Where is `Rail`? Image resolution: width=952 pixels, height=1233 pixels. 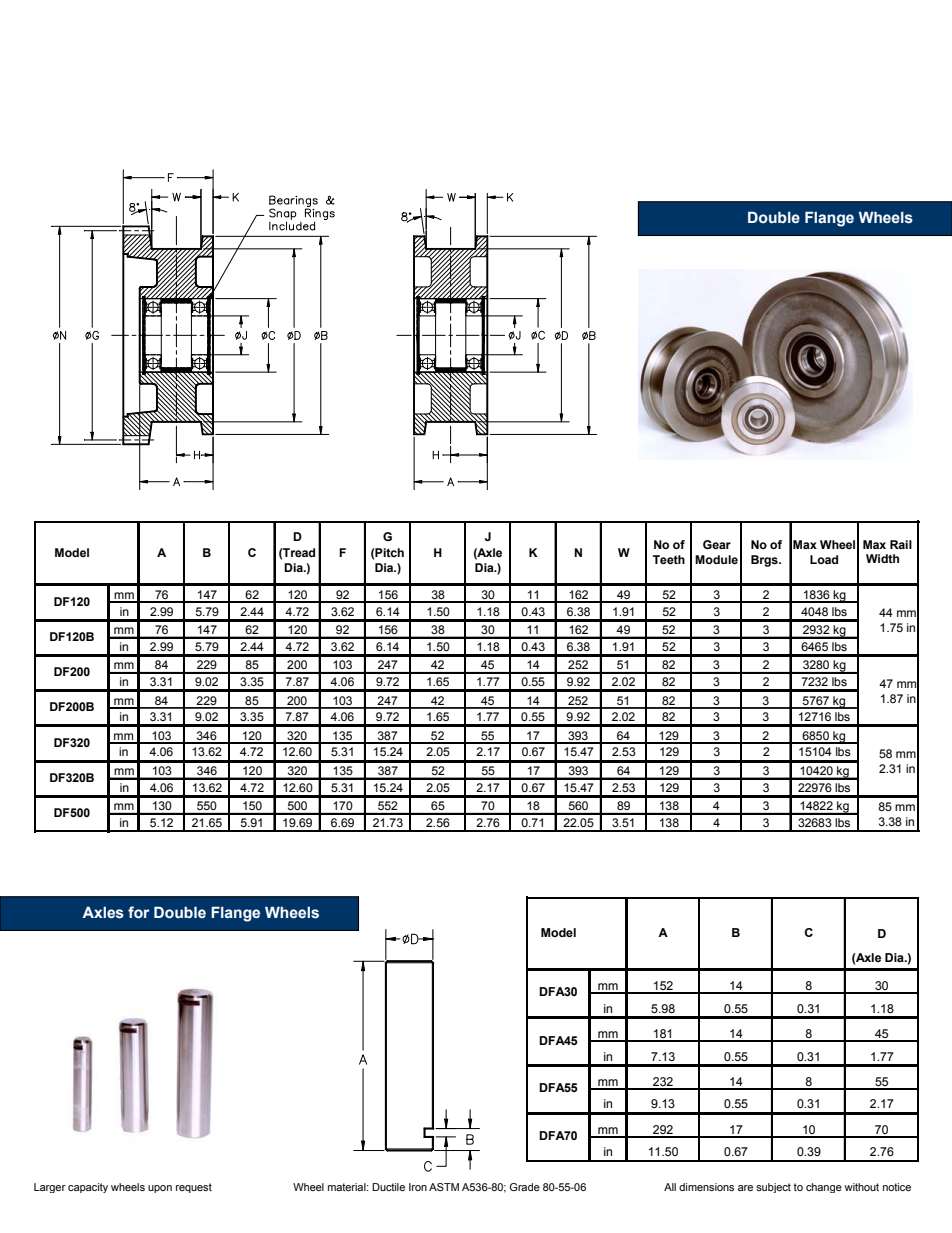
Rail is located at coordinates (901, 544).
